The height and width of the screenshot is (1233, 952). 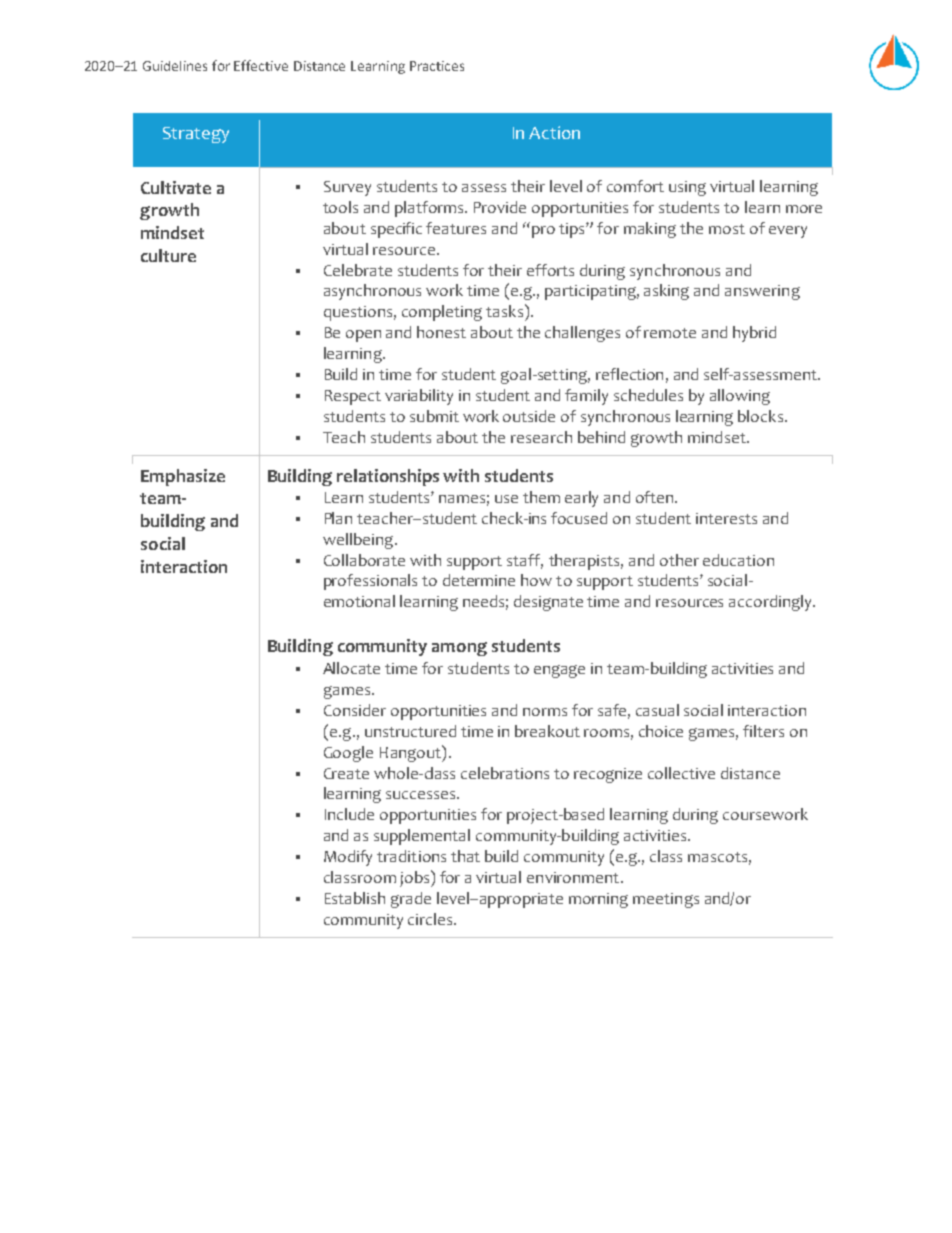 I want to click on among, so click(x=459, y=649).
